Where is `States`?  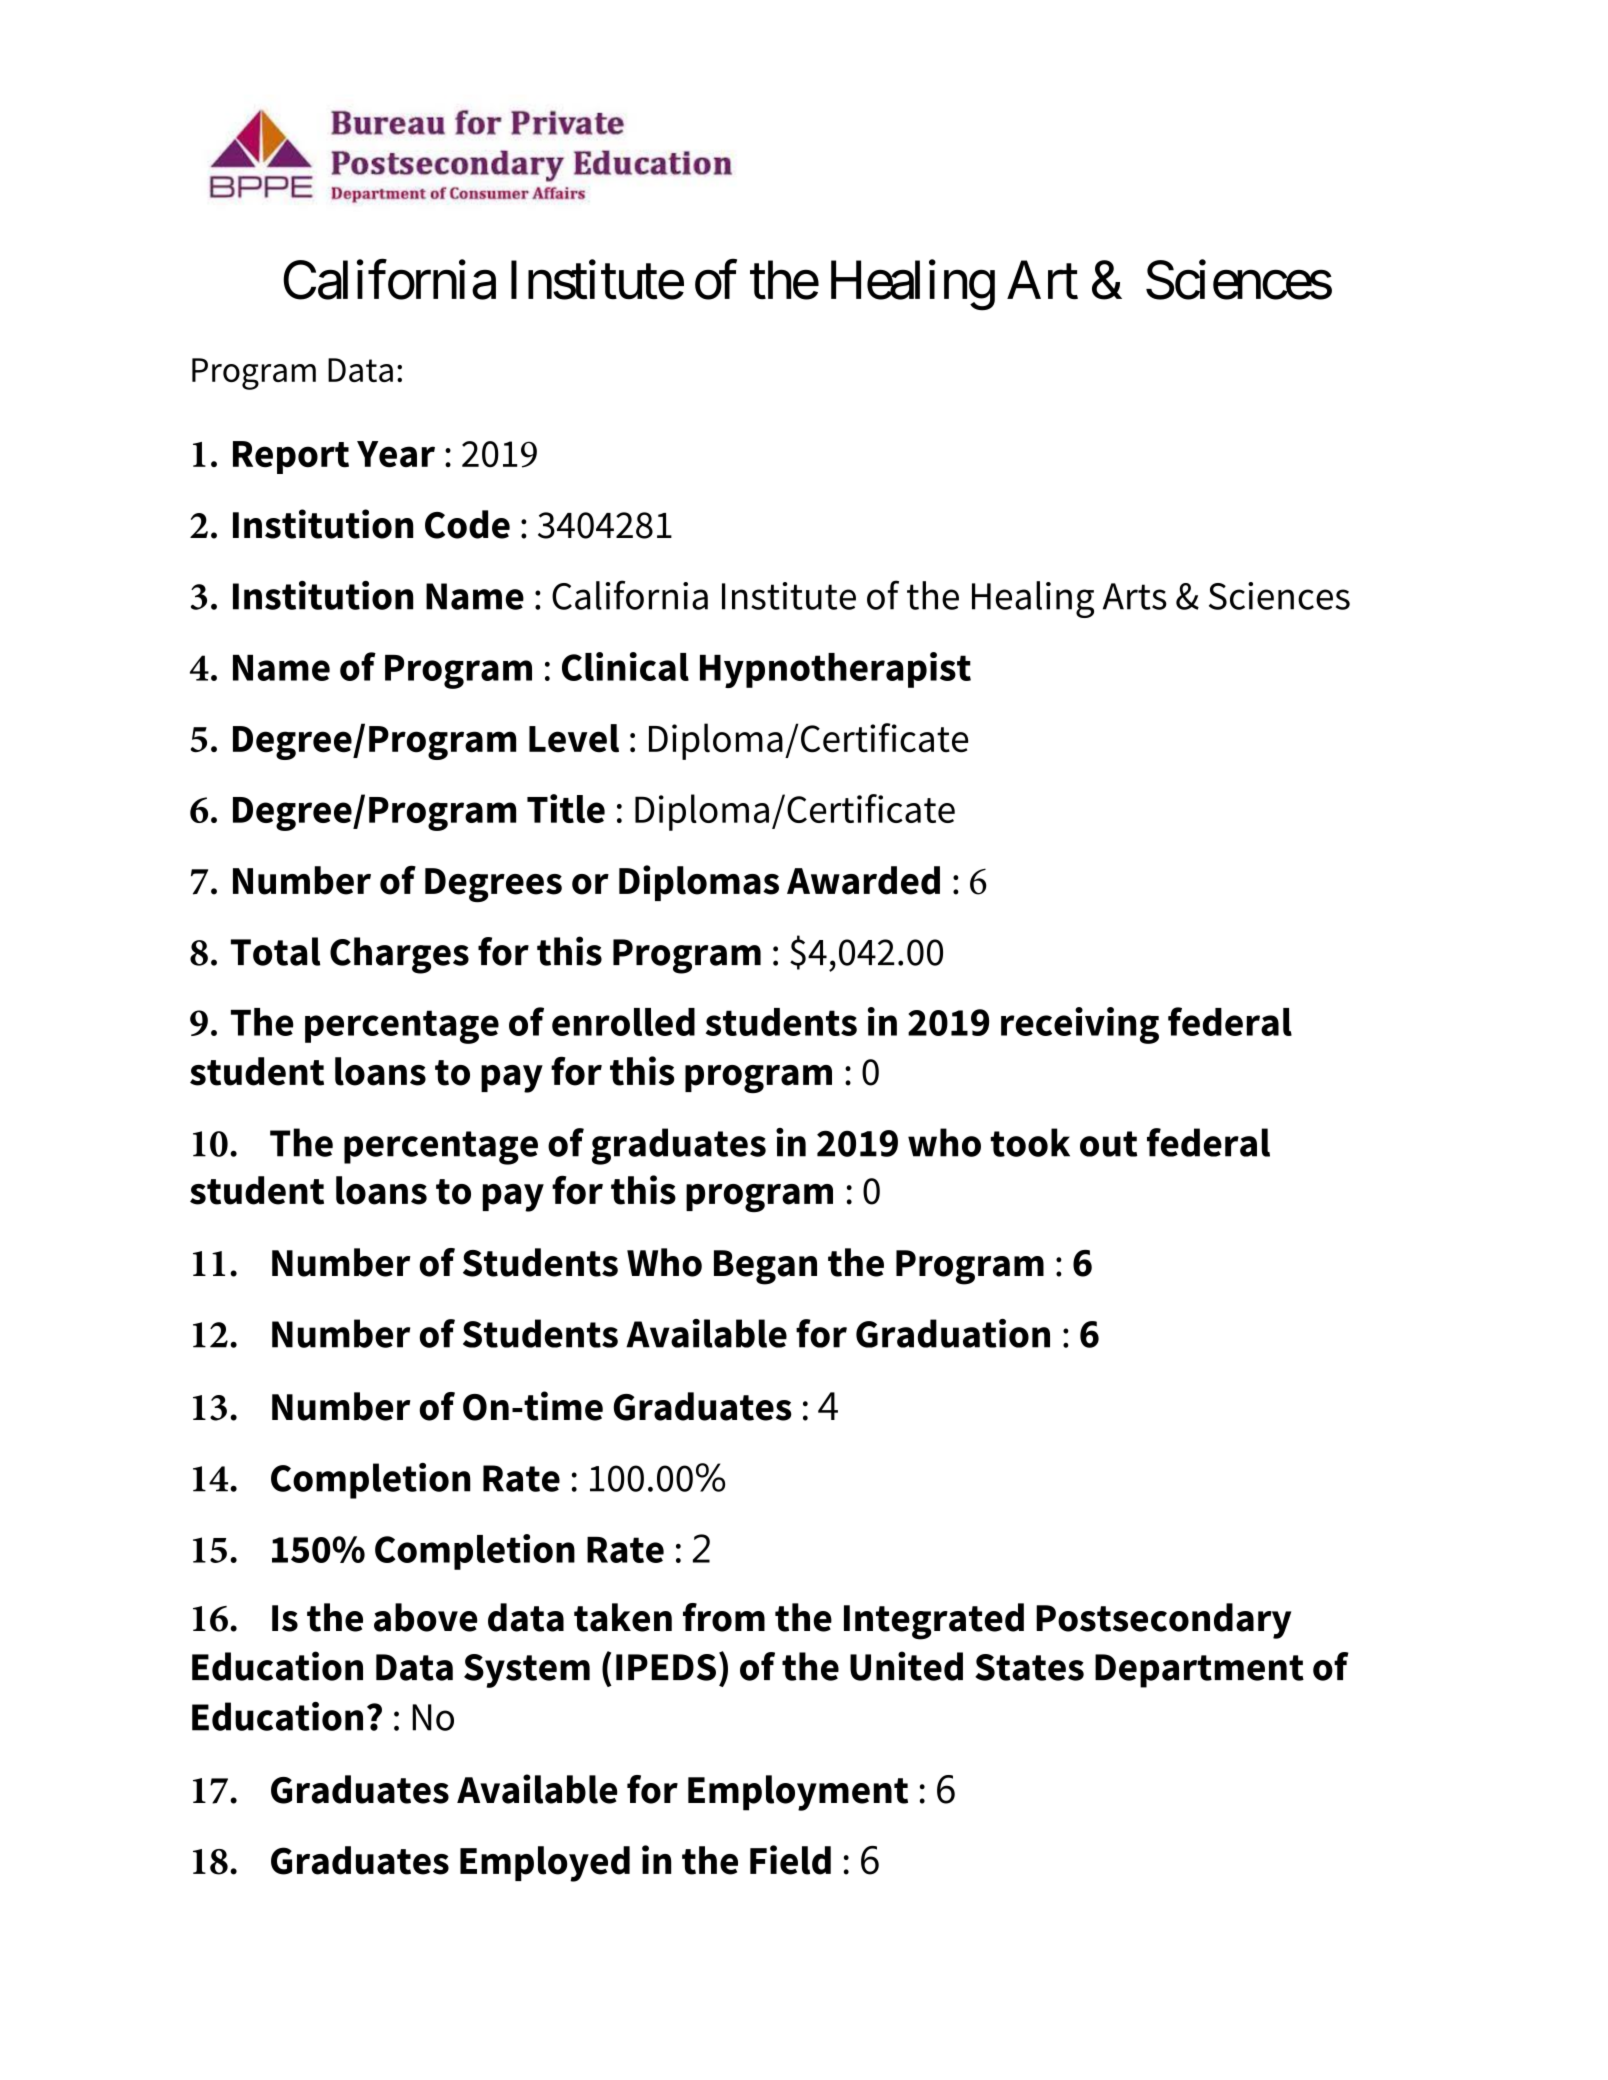 States is located at coordinates (1029, 1667).
